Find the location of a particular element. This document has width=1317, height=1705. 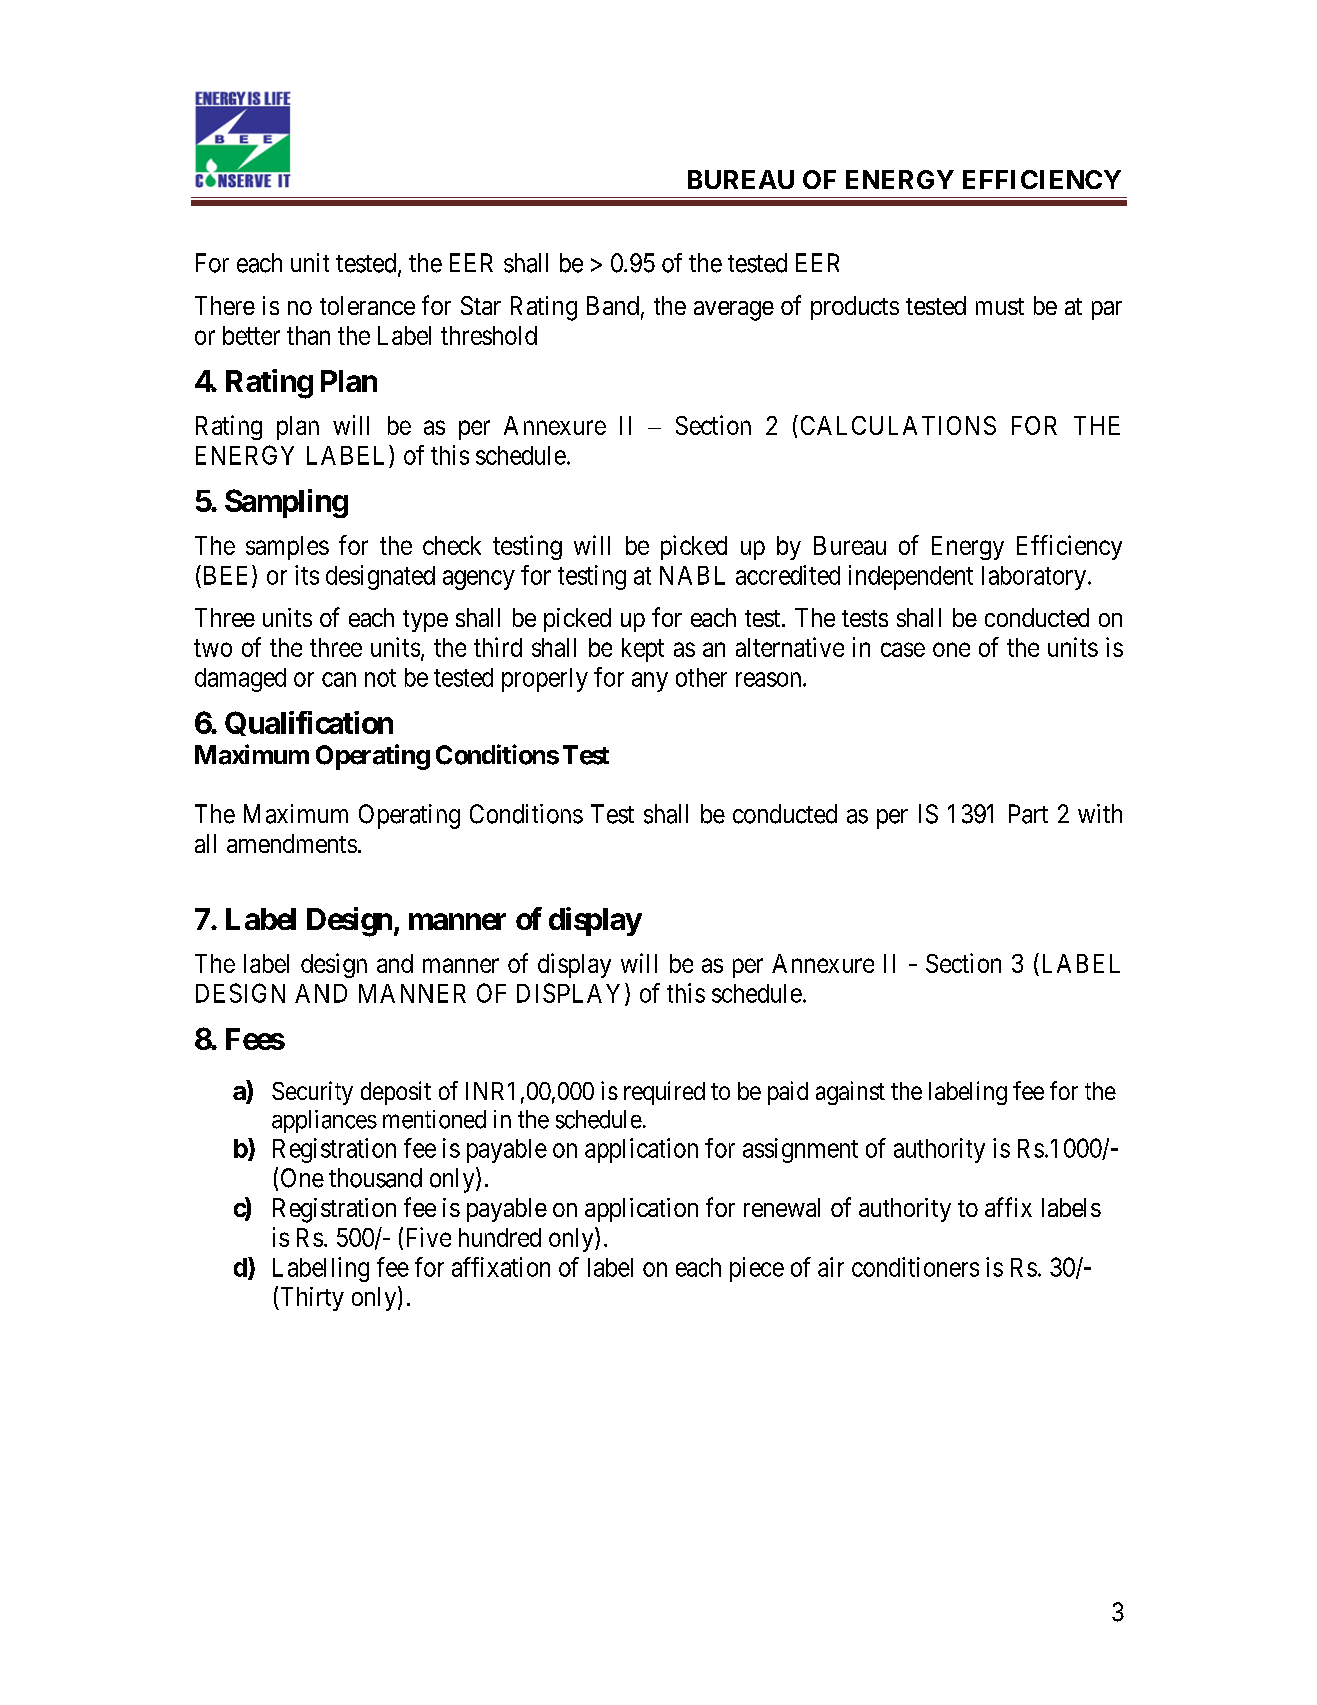

must is located at coordinates (1000, 306).
